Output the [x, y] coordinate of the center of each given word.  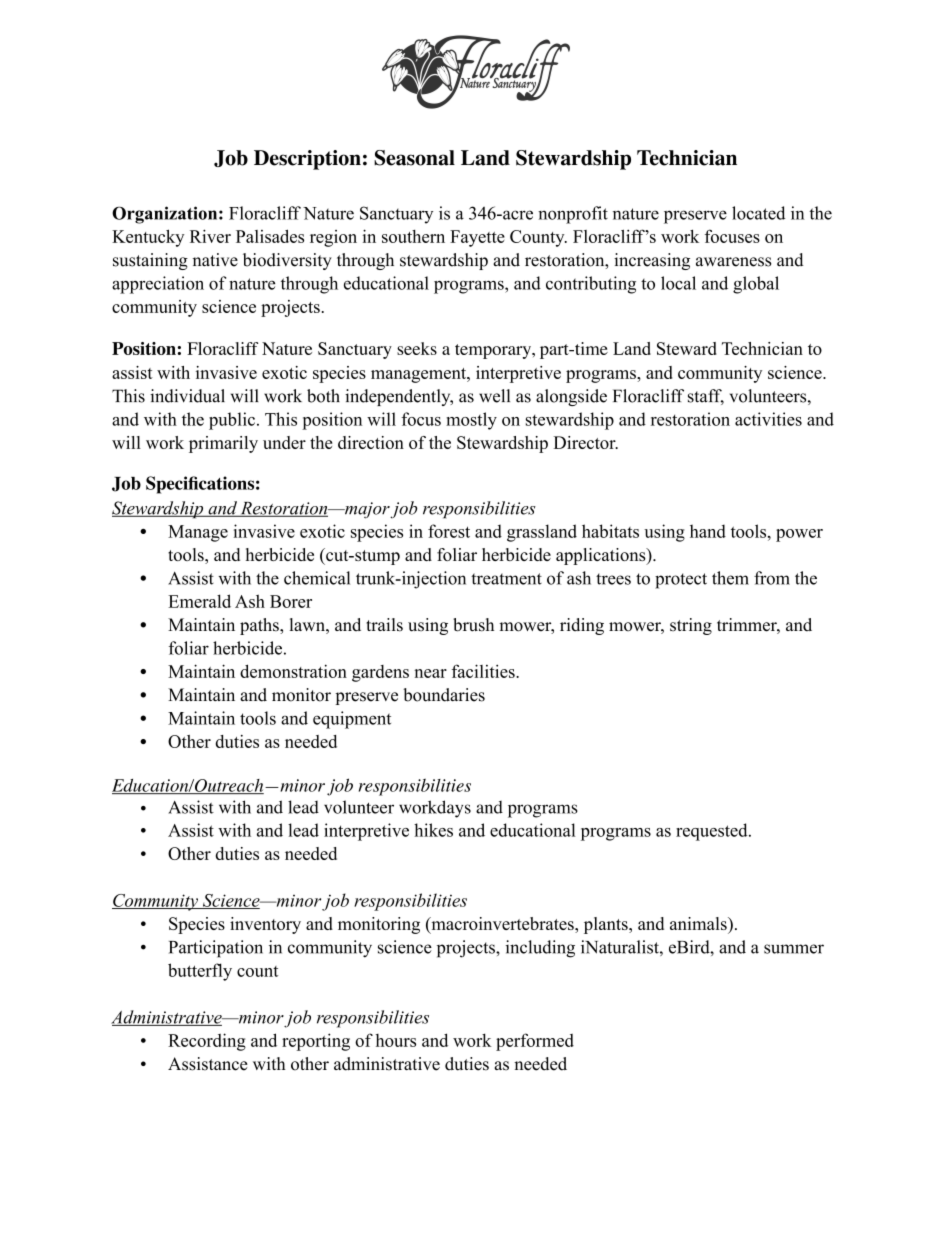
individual [187, 396]
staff [706, 397]
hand [708, 531]
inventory [265, 925]
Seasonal [414, 158]
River [210, 236]
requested [713, 832]
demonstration [293, 671]
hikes [433, 830]
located [758, 213]
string [691, 626]
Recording [207, 1042]
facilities [484, 671]
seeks [417, 348]
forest [449, 531]
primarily [223, 444]
